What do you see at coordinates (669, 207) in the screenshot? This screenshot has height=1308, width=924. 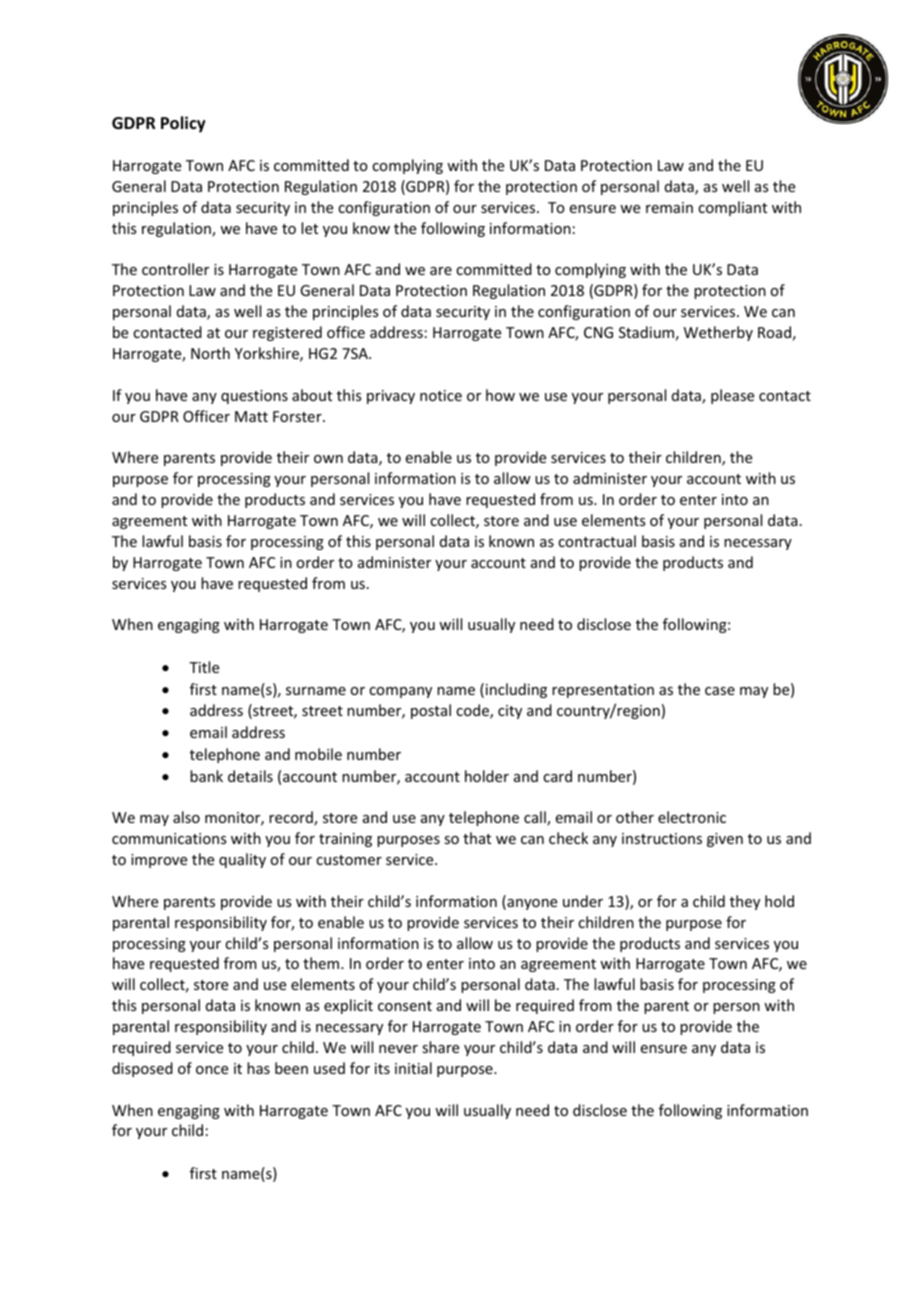 I see `remain` at bounding box center [669, 207].
